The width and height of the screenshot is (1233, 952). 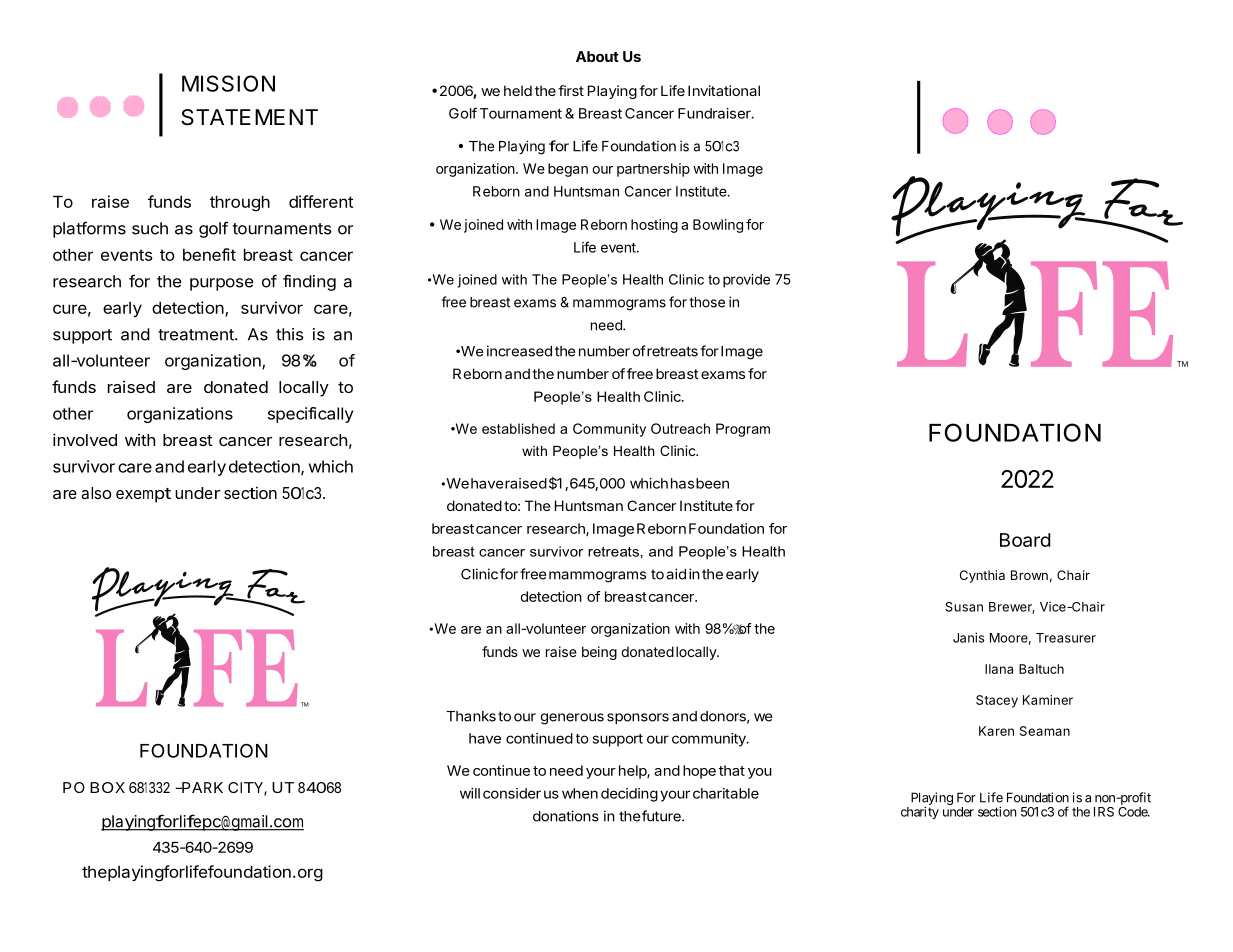 I want to click on provide, so click(x=746, y=281).
